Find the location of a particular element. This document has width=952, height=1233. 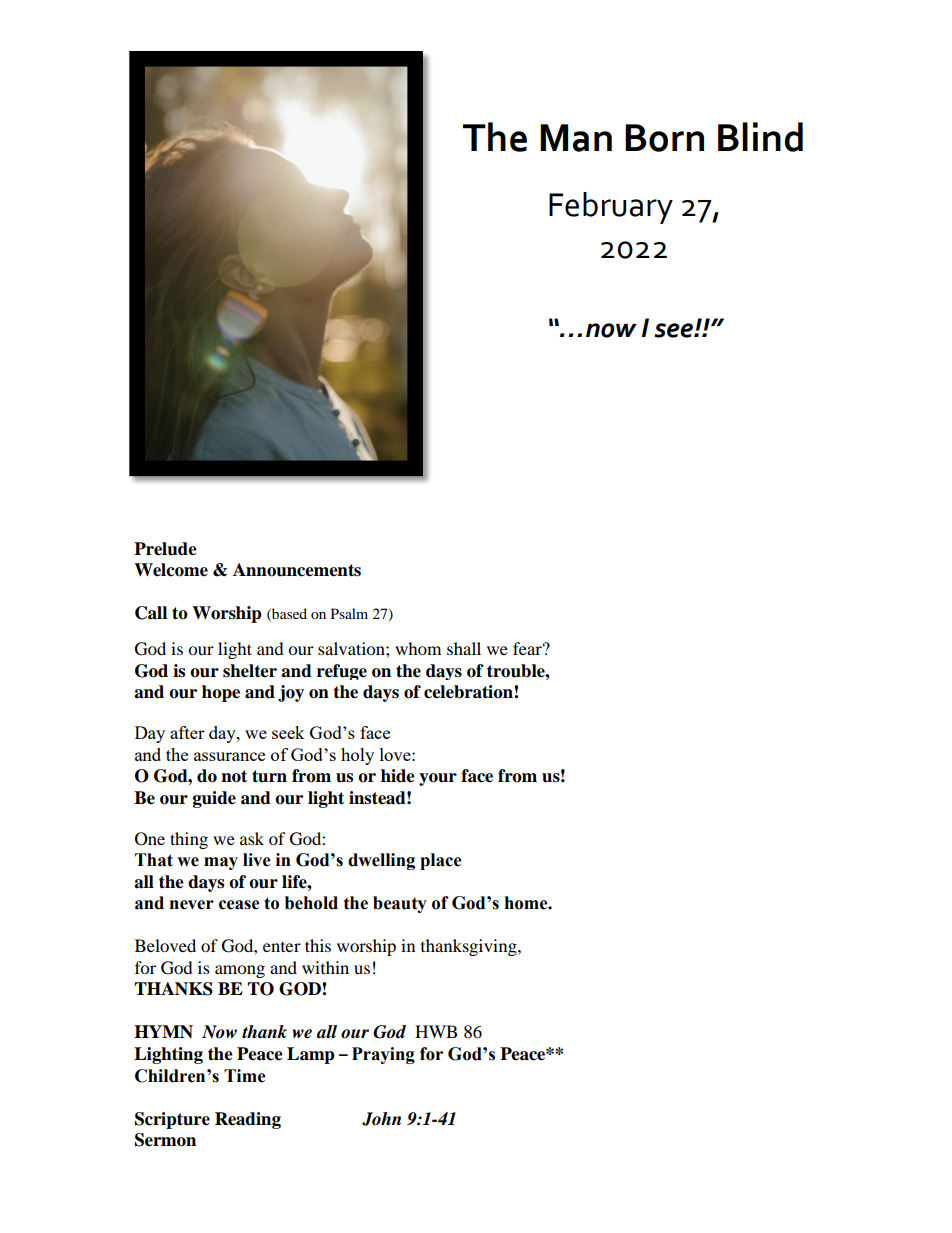

guide is located at coordinates (214, 799).
